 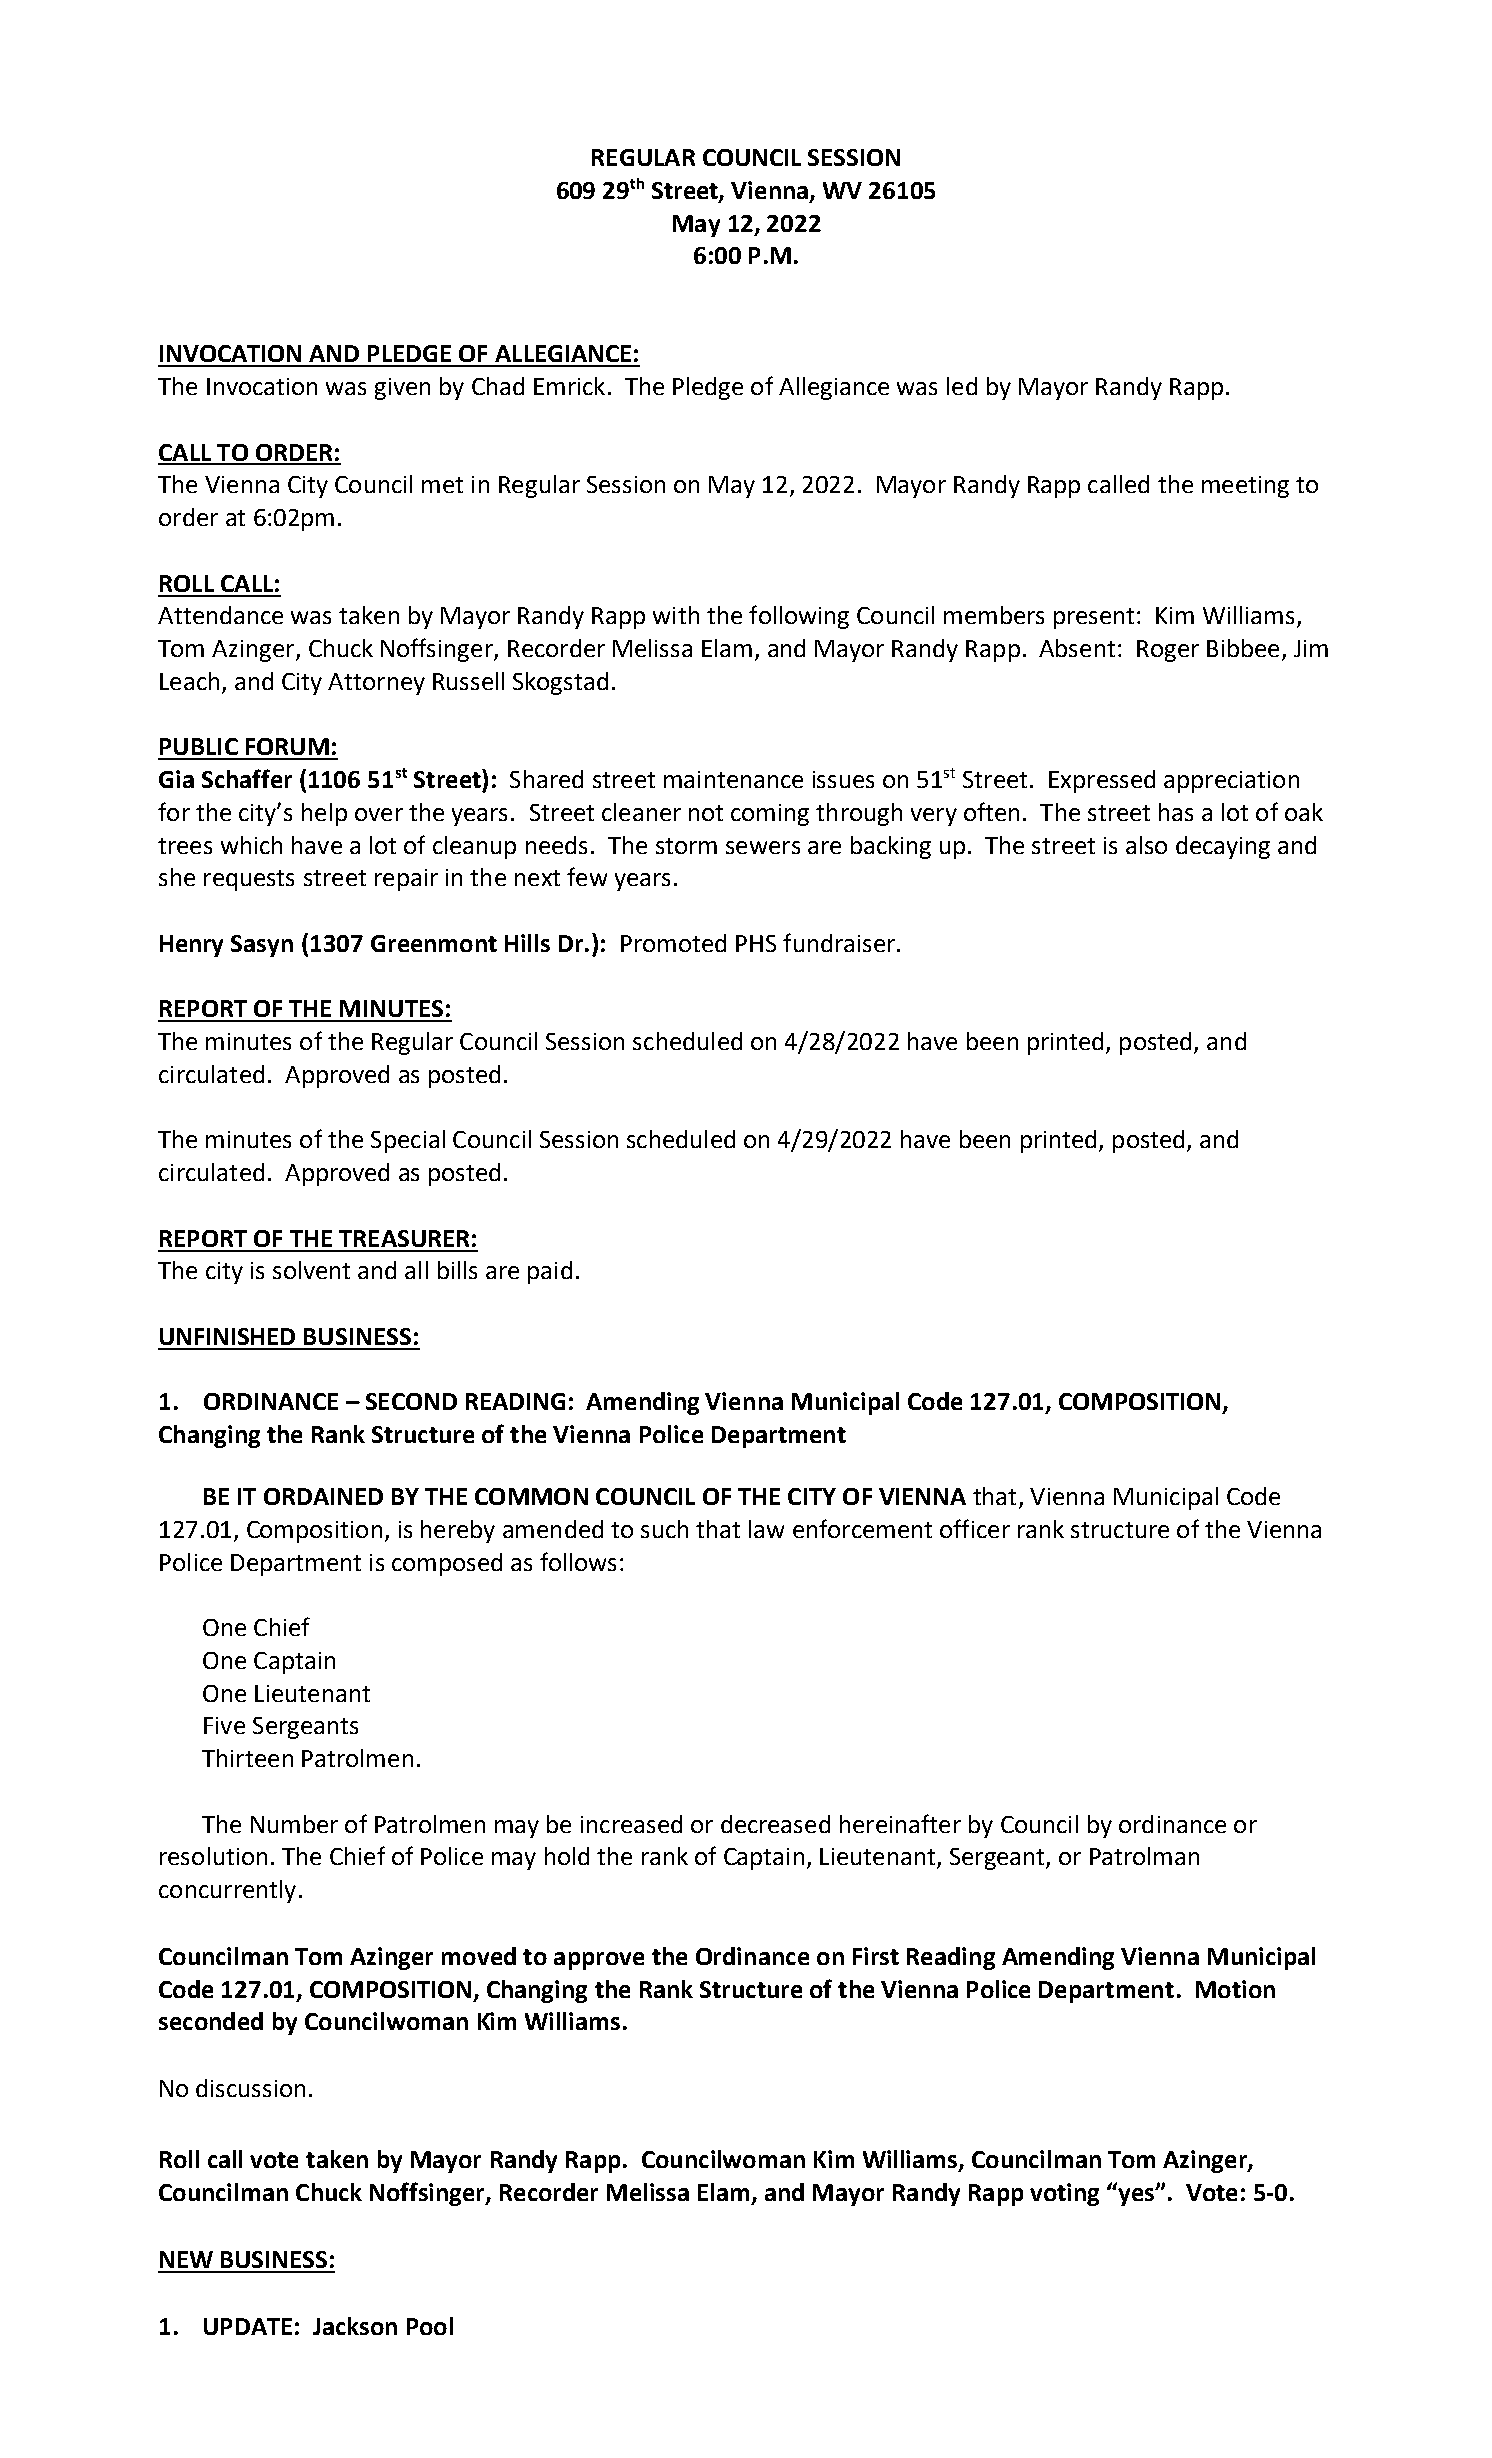 I want to click on law, so click(x=766, y=1529).
